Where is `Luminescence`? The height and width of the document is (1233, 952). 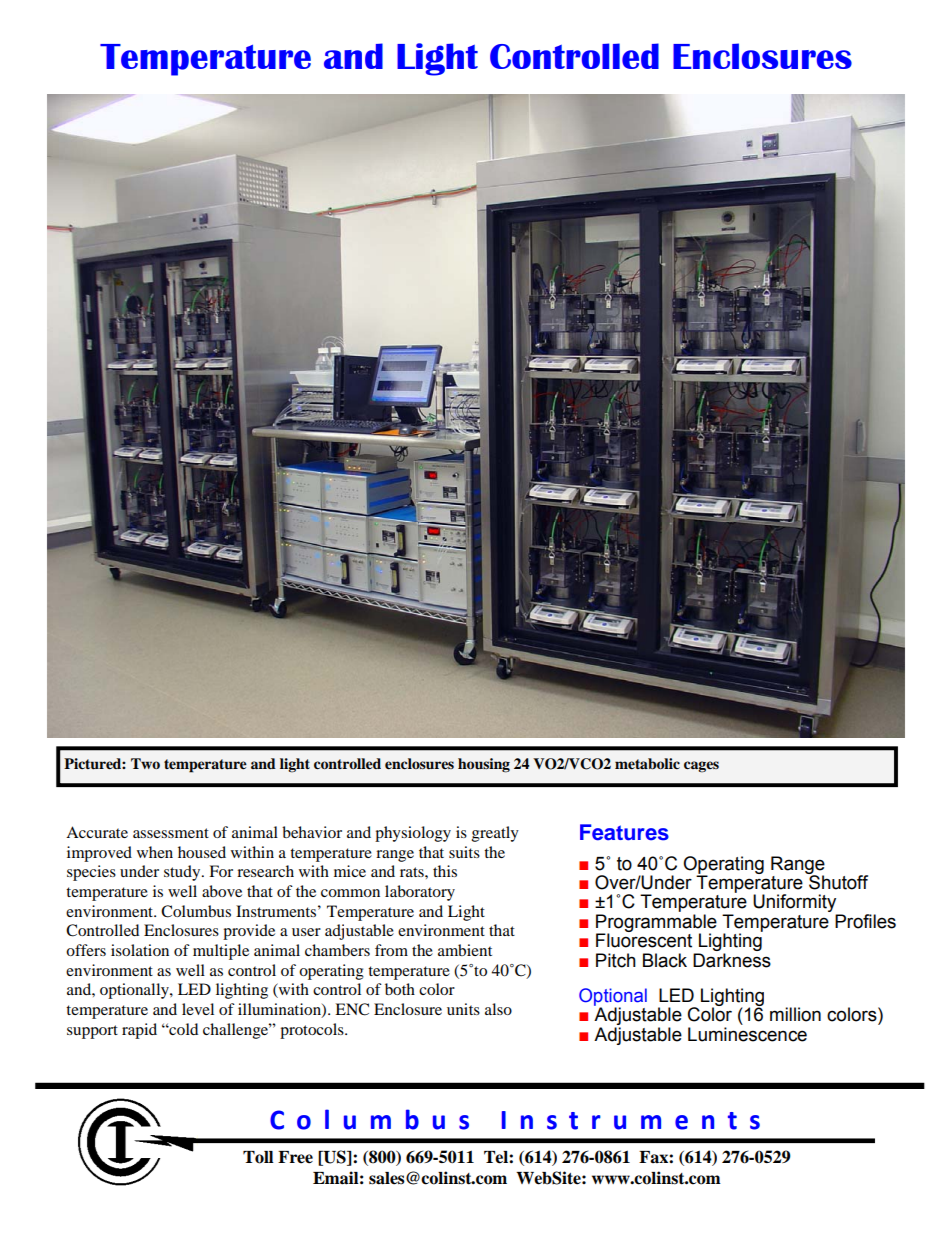
Luminescence is located at coordinates (747, 1034).
